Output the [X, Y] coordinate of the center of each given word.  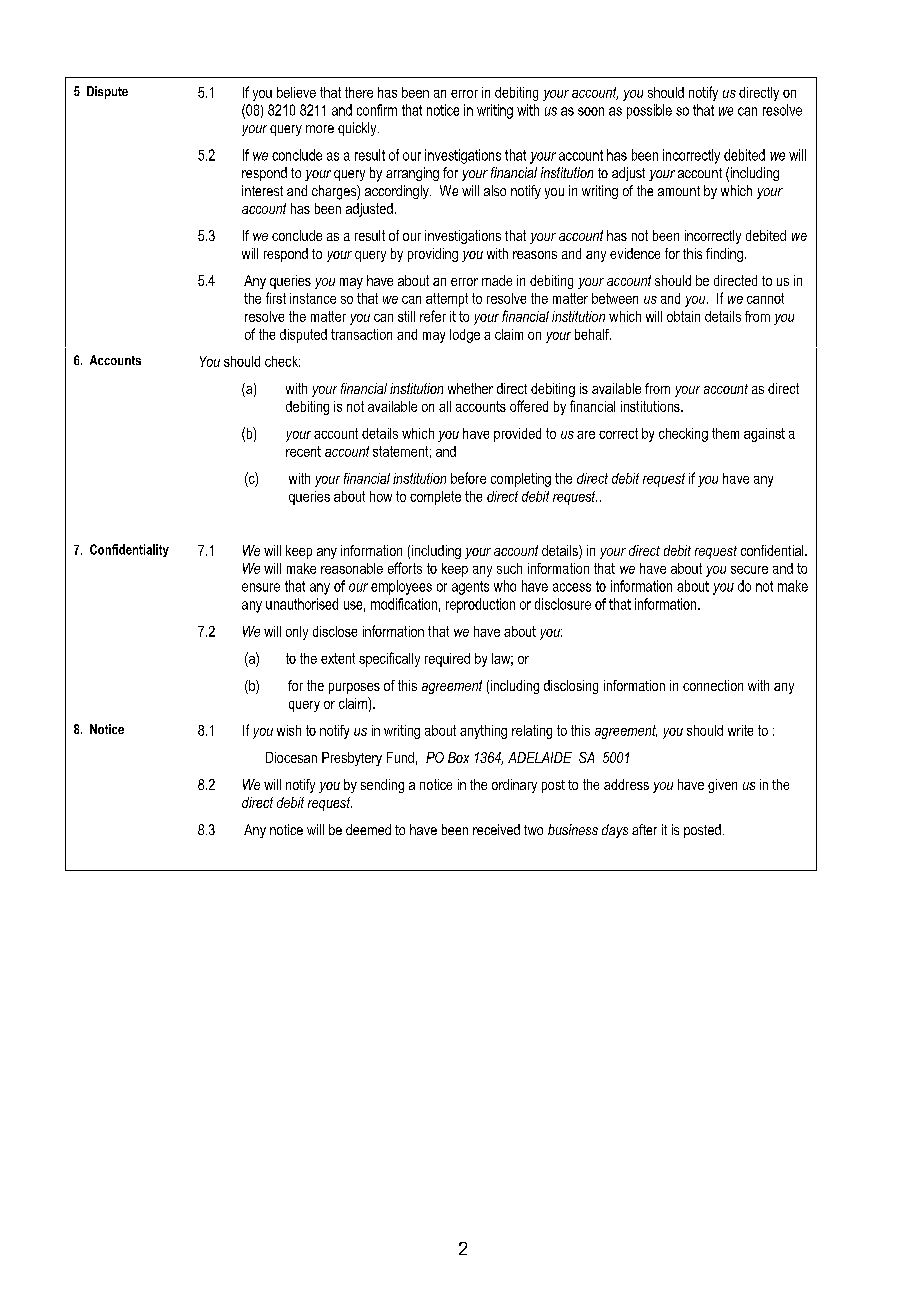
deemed [368, 829]
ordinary [514, 786]
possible [649, 111]
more [320, 129]
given [722, 786]
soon [591, 111]
